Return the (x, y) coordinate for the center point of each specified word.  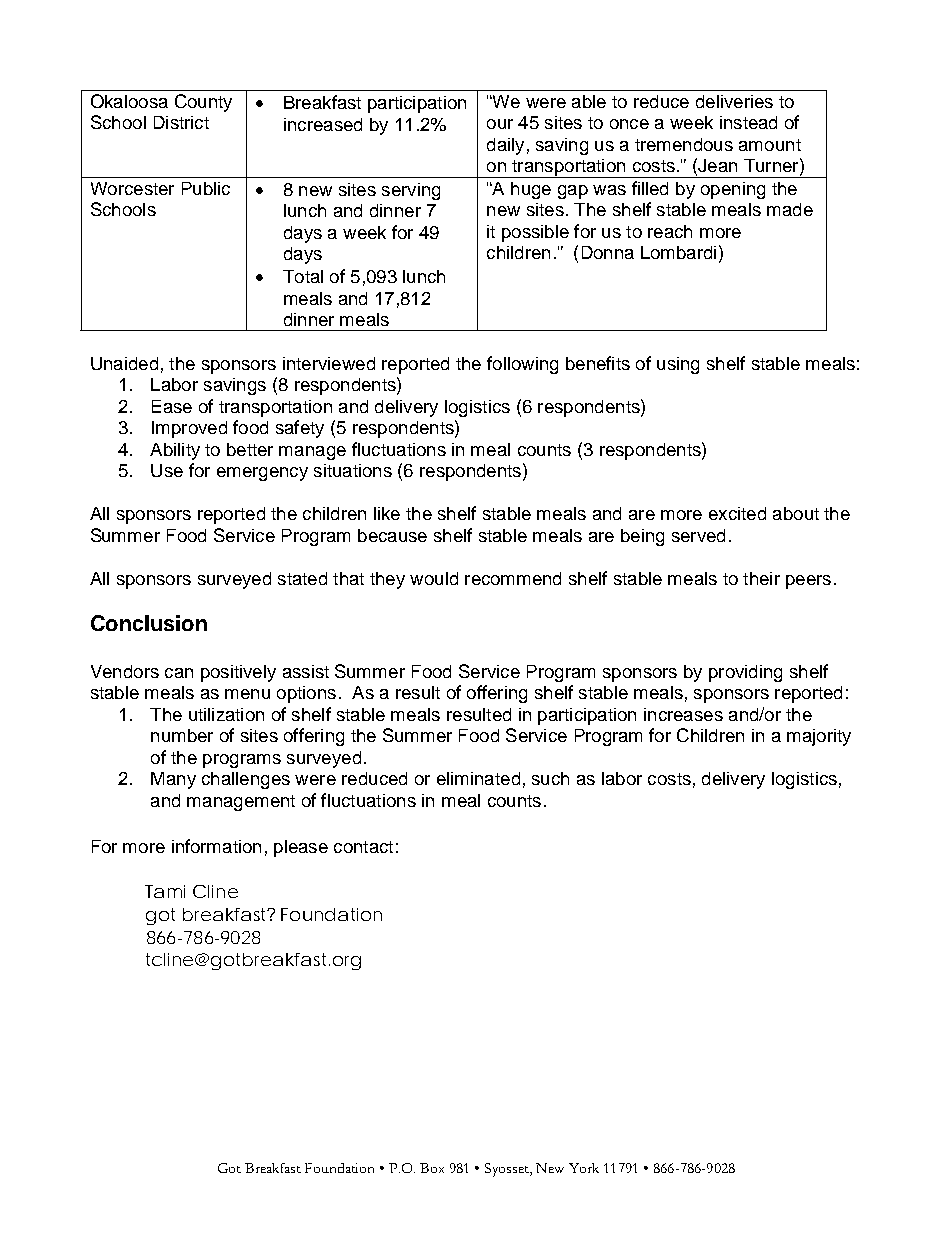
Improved (189, 429)
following (522, 365)
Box (432, 1168)
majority (819, 737)
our (500, 124)
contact (363, 847)
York (584, 1168)
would (434, 578)
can (179, 673)
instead (748, 122)
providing (745, 673)
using (678, 365)
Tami (165, 891)
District (181, 122)
